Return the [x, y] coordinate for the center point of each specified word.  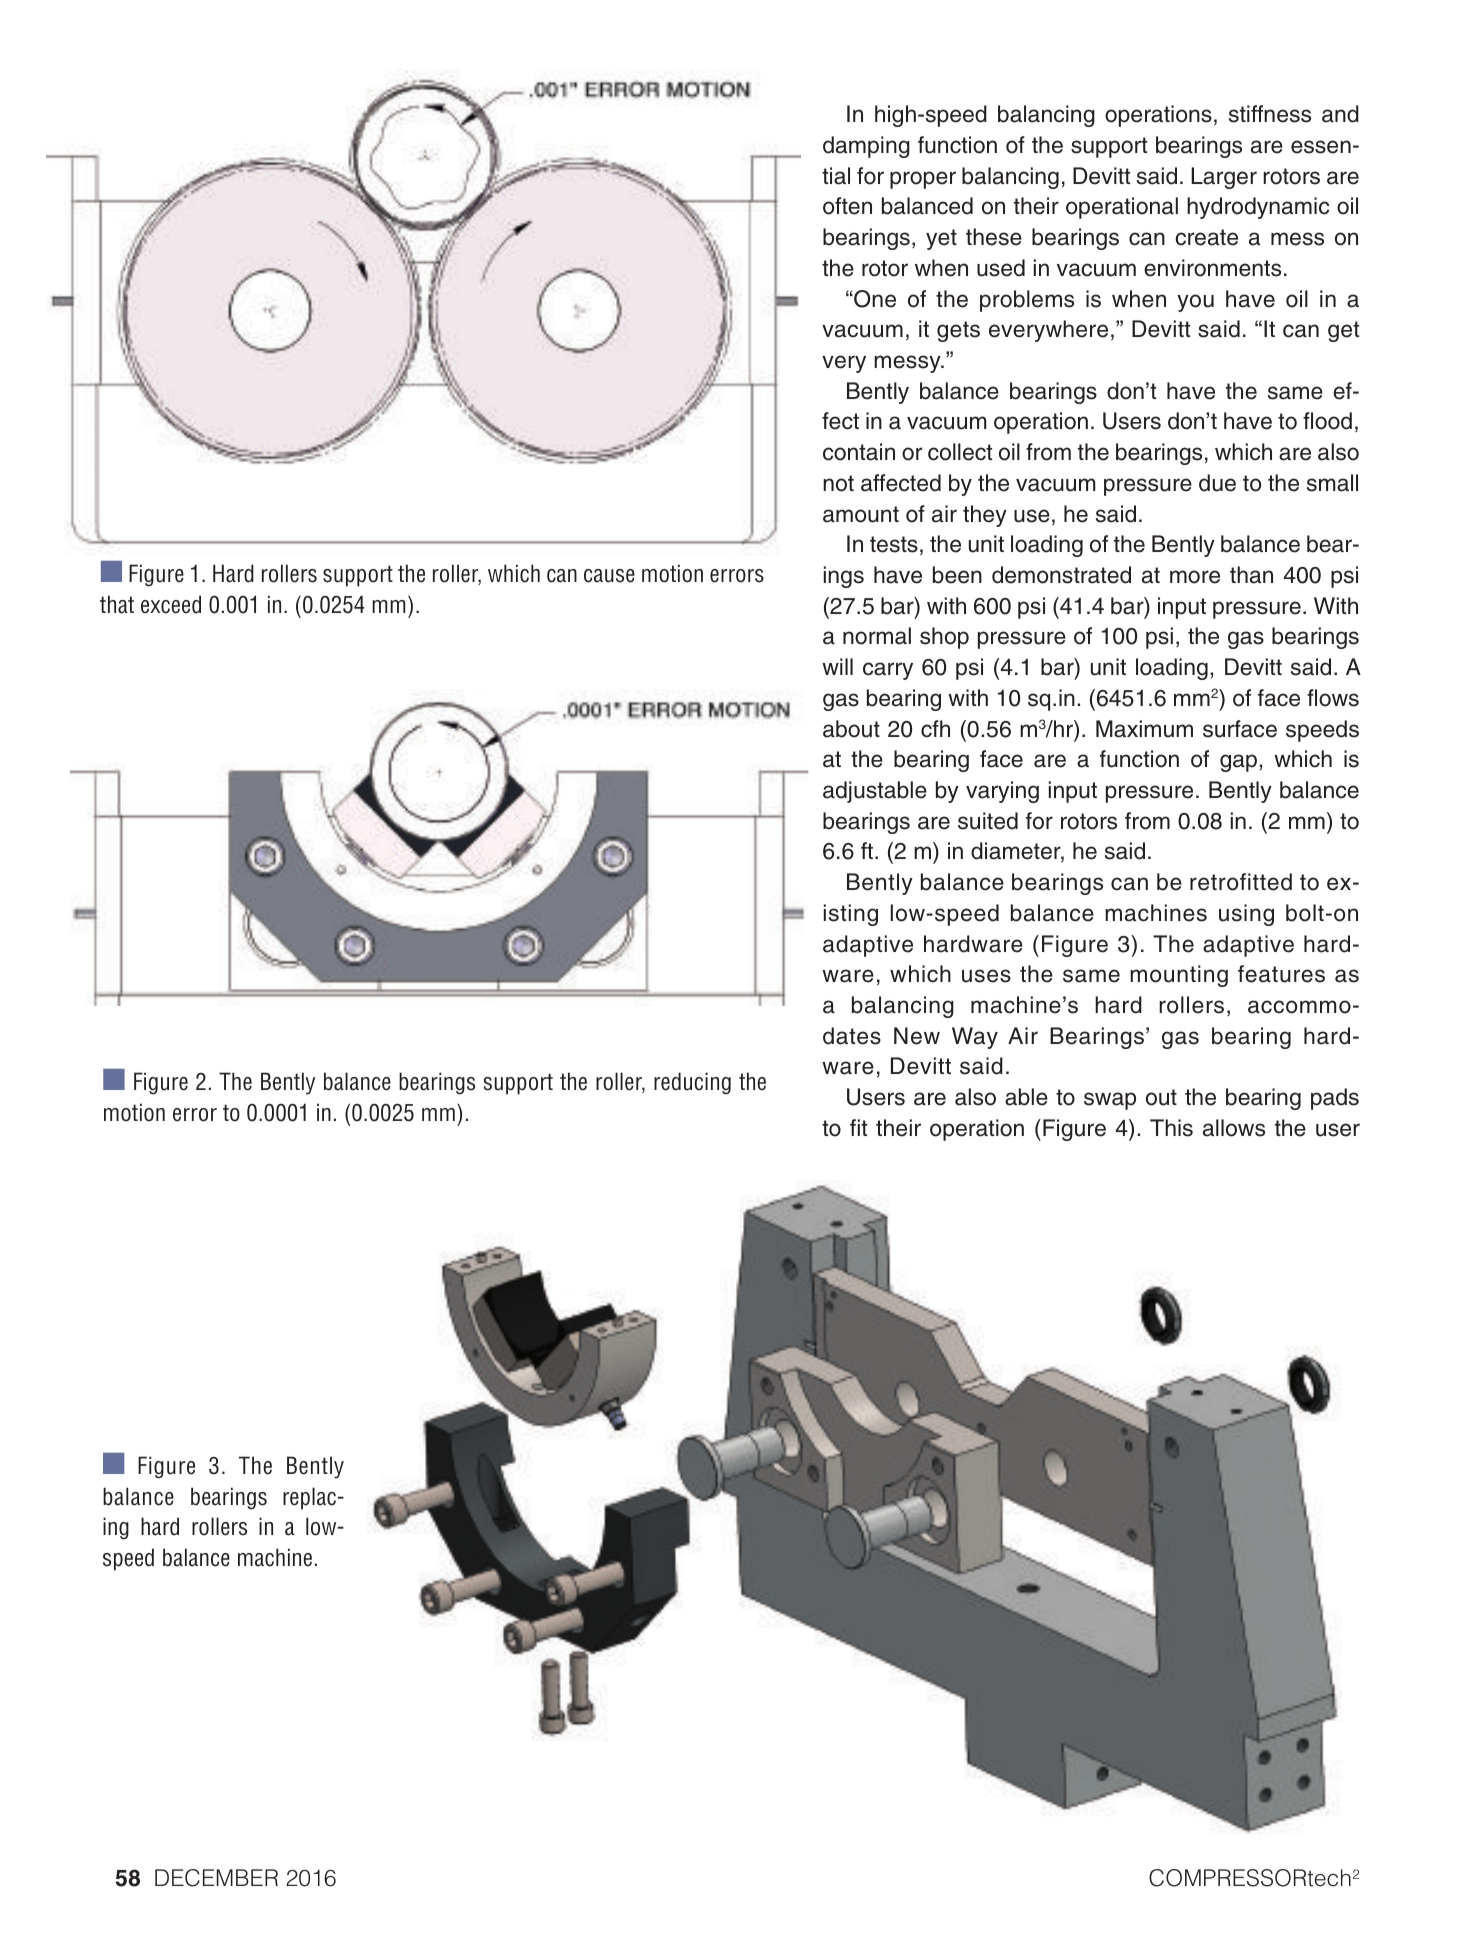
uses [986, 976]
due [1217, 483]
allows [1234, 1128]
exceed [171, 604]
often [847, 206]
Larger [1224, 178]
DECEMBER [216, 1878]
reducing [692, 1083]
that [117, 604]
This [1171, 1128]
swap [1110, 1101]
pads [1335, 1099]
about [851, 729]
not [838, 483]
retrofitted [1241, 882]
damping [866, 147]
